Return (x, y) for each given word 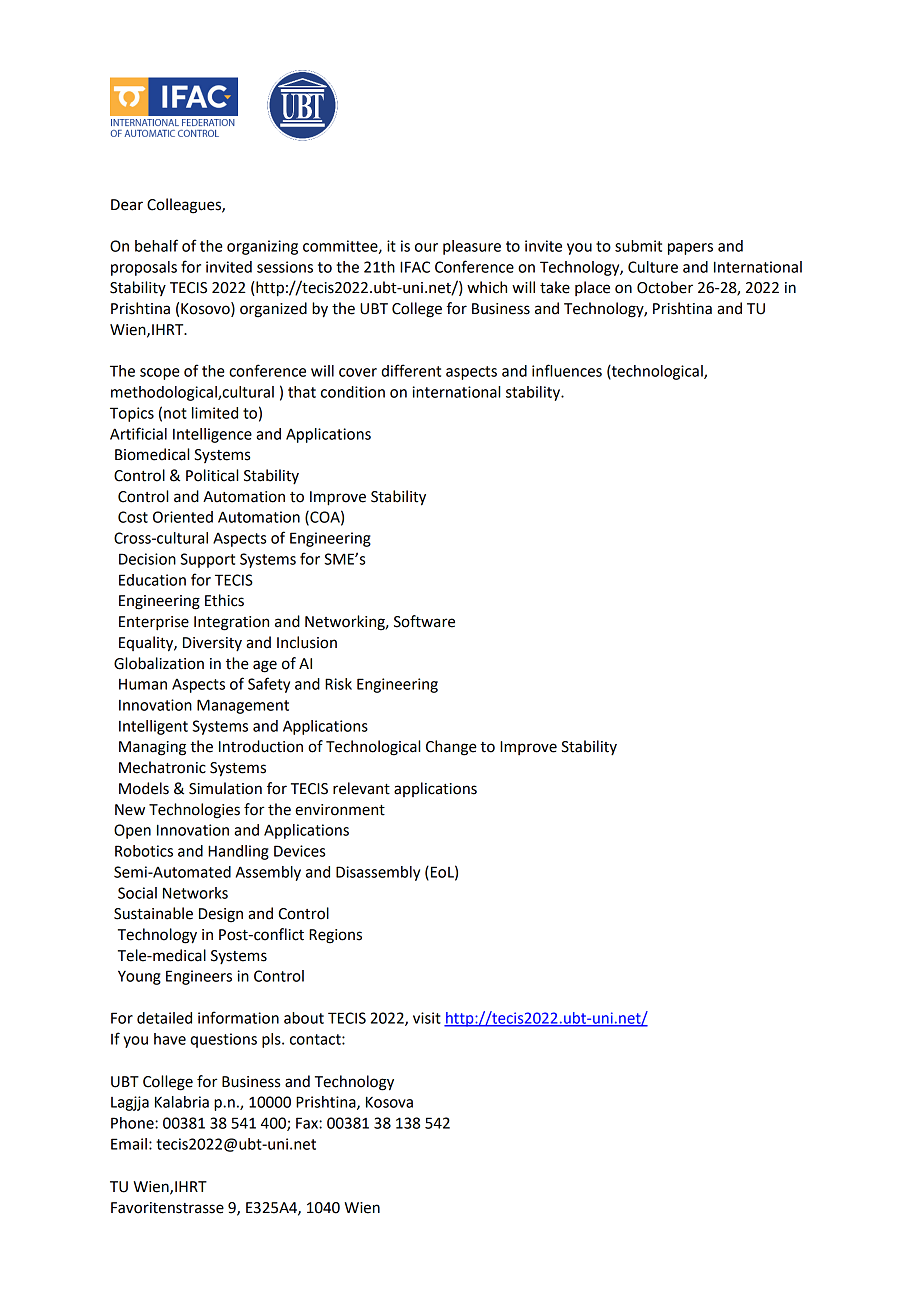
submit (638, 246)
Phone (133, 1123)
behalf (156, 245)
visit (427, 1018)
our (426, 247)
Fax (308, 1123)
